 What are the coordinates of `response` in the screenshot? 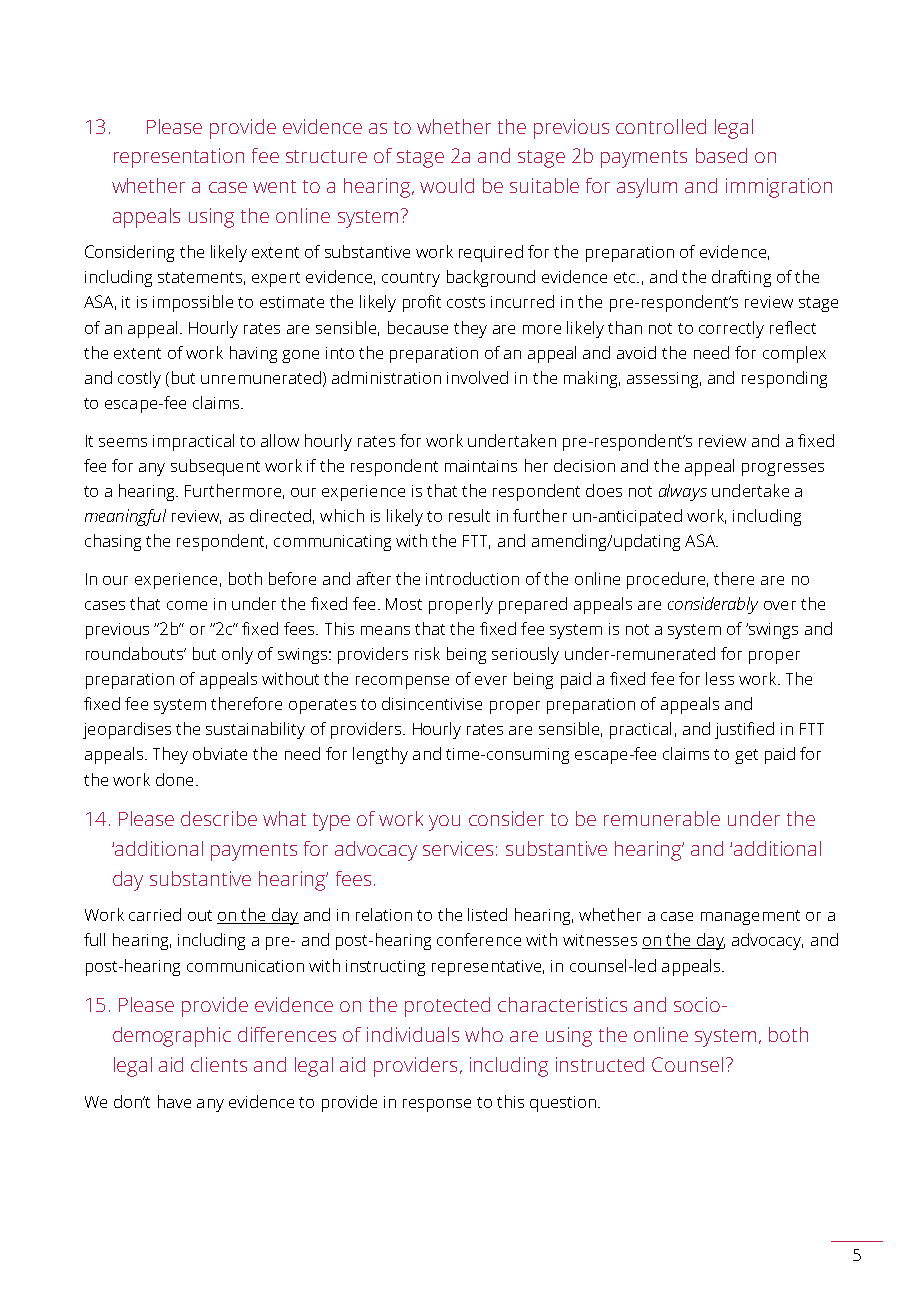 It's located at (437, 1105).
